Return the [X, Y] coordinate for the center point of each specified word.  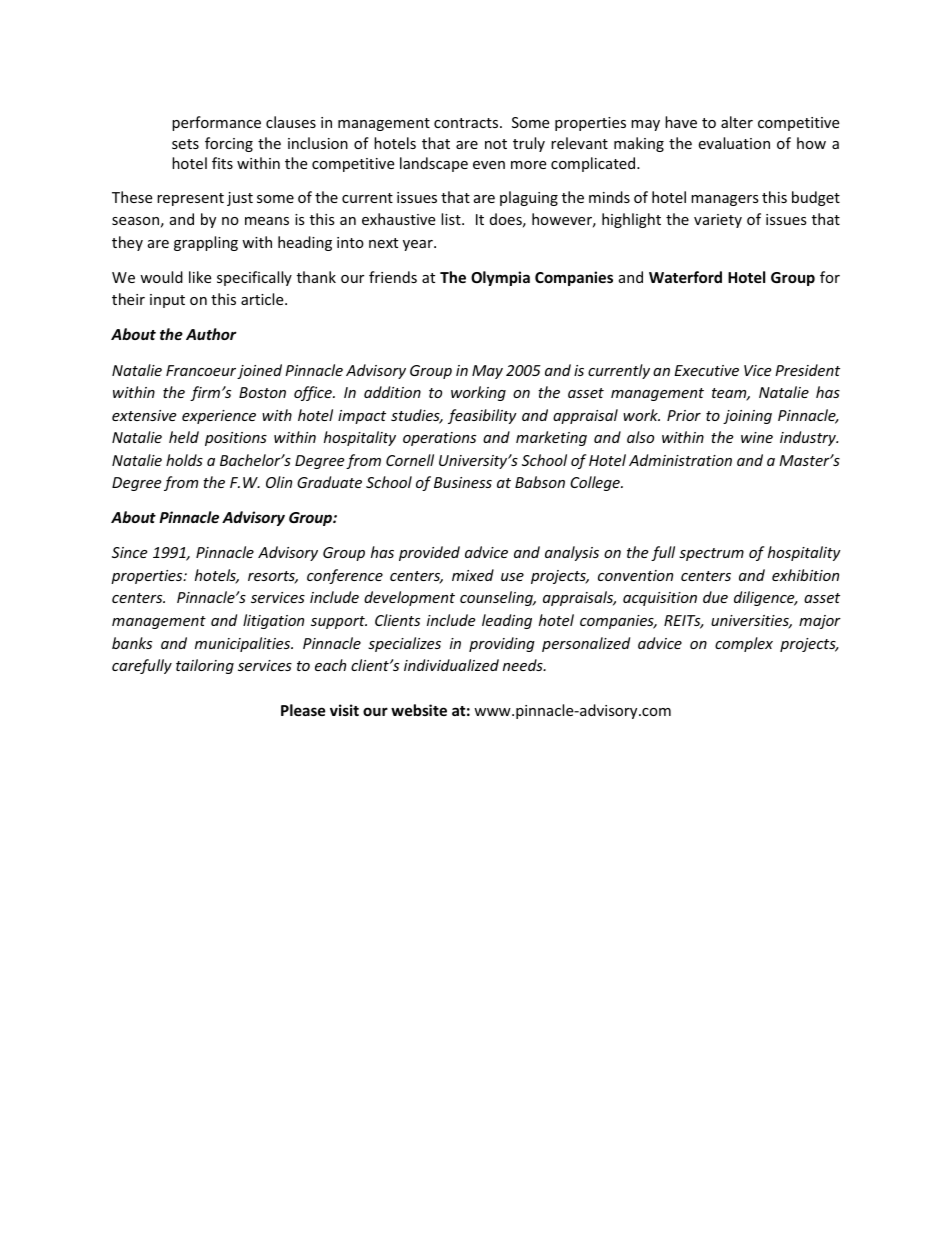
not [496, 144]
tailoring [205, 666]
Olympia [500, 278]
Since [129, 552]
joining [747, 417]
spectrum [711, 554]
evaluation [734, 143]
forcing [229, 144]
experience [219, 417]
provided [429, 553]
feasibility [482, 416]
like [200, 277]
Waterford [685, 277]
